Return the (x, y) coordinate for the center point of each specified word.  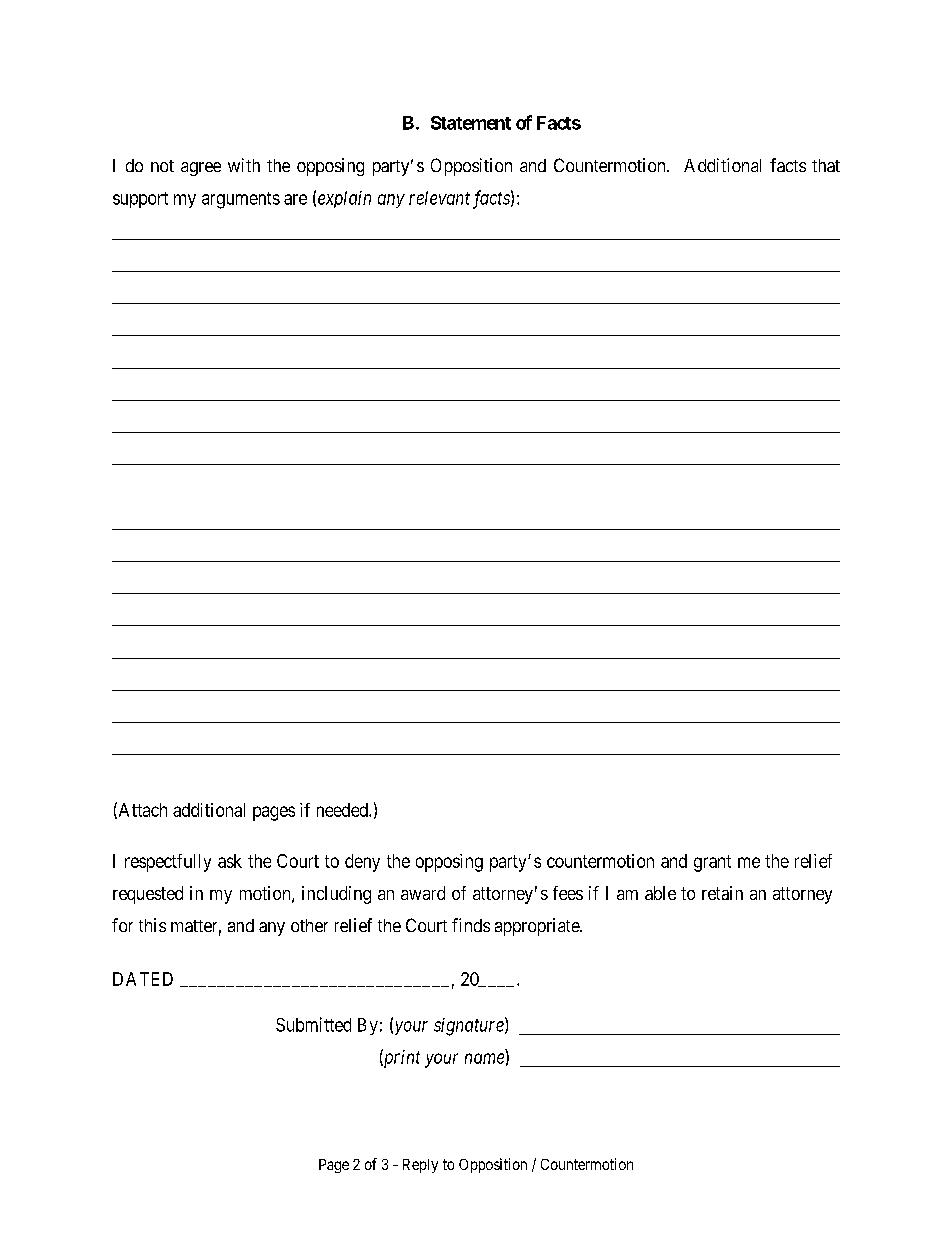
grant (712, 863)
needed (343, 810)
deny (362, 863)
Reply (420, 1166)
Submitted (313, 1024)
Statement (471, 123)
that (826, 165)
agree (201, 169)
